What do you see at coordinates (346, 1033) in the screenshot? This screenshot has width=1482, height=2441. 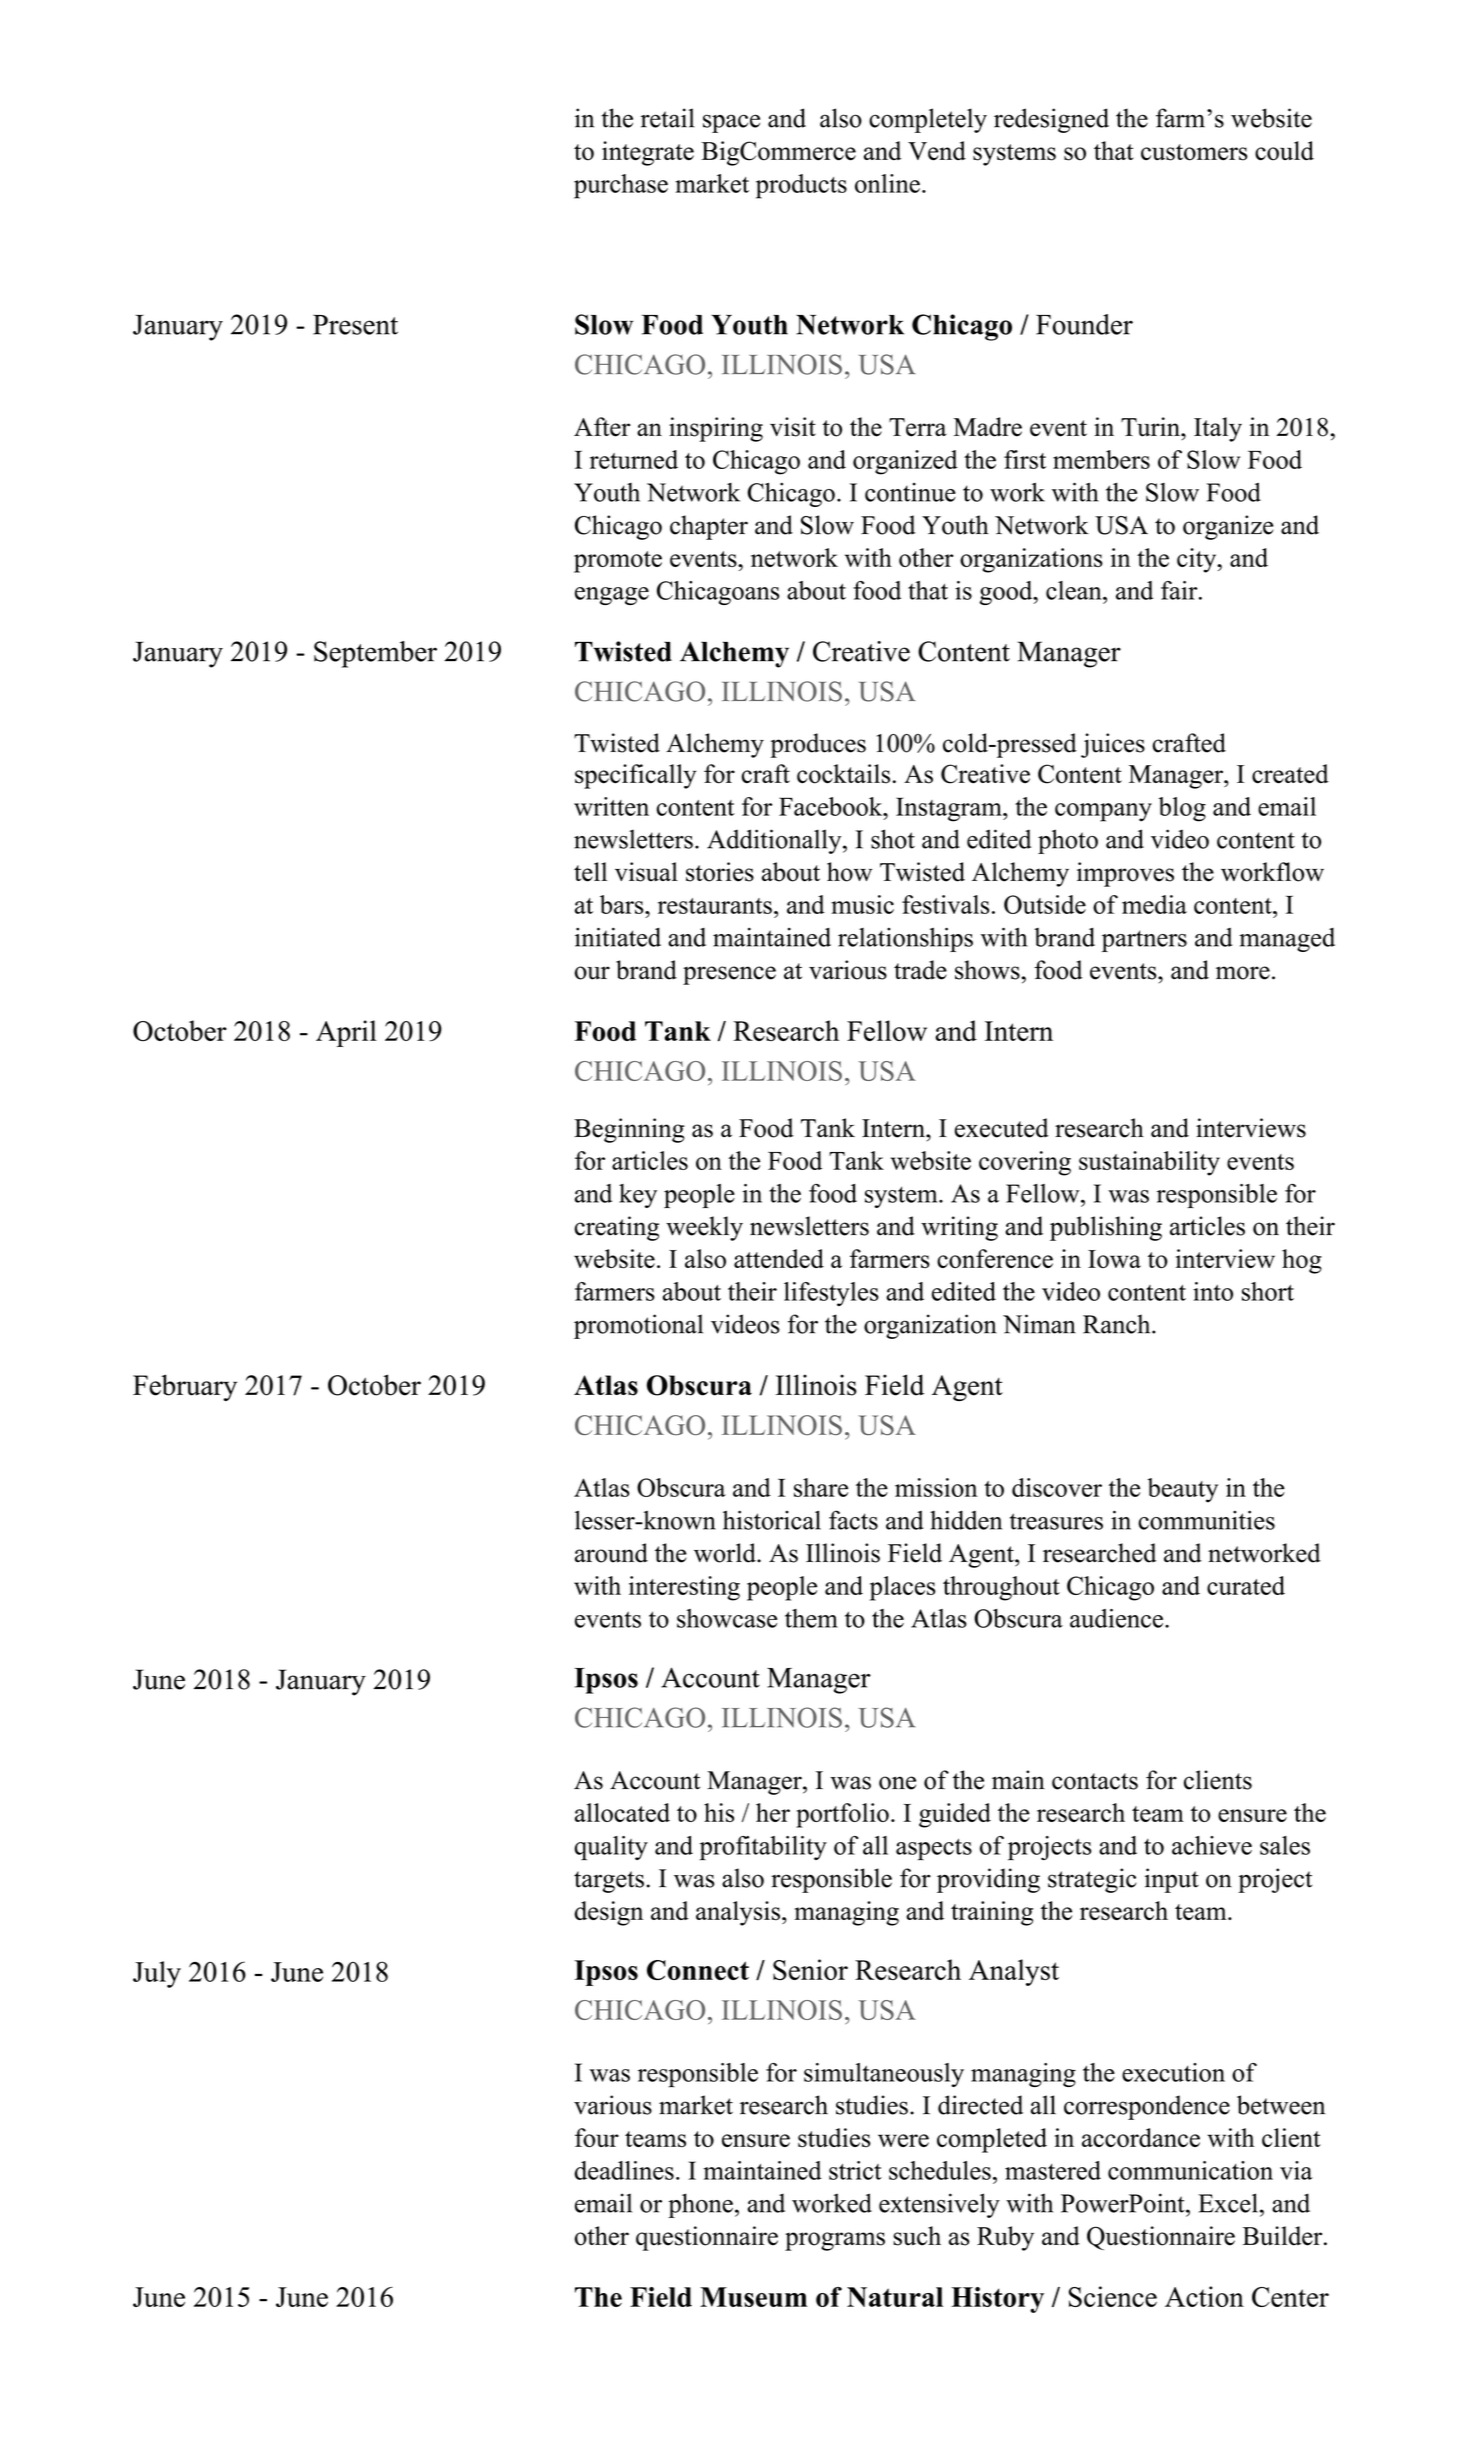 I see `April` at bounding box center [346, 1033].
